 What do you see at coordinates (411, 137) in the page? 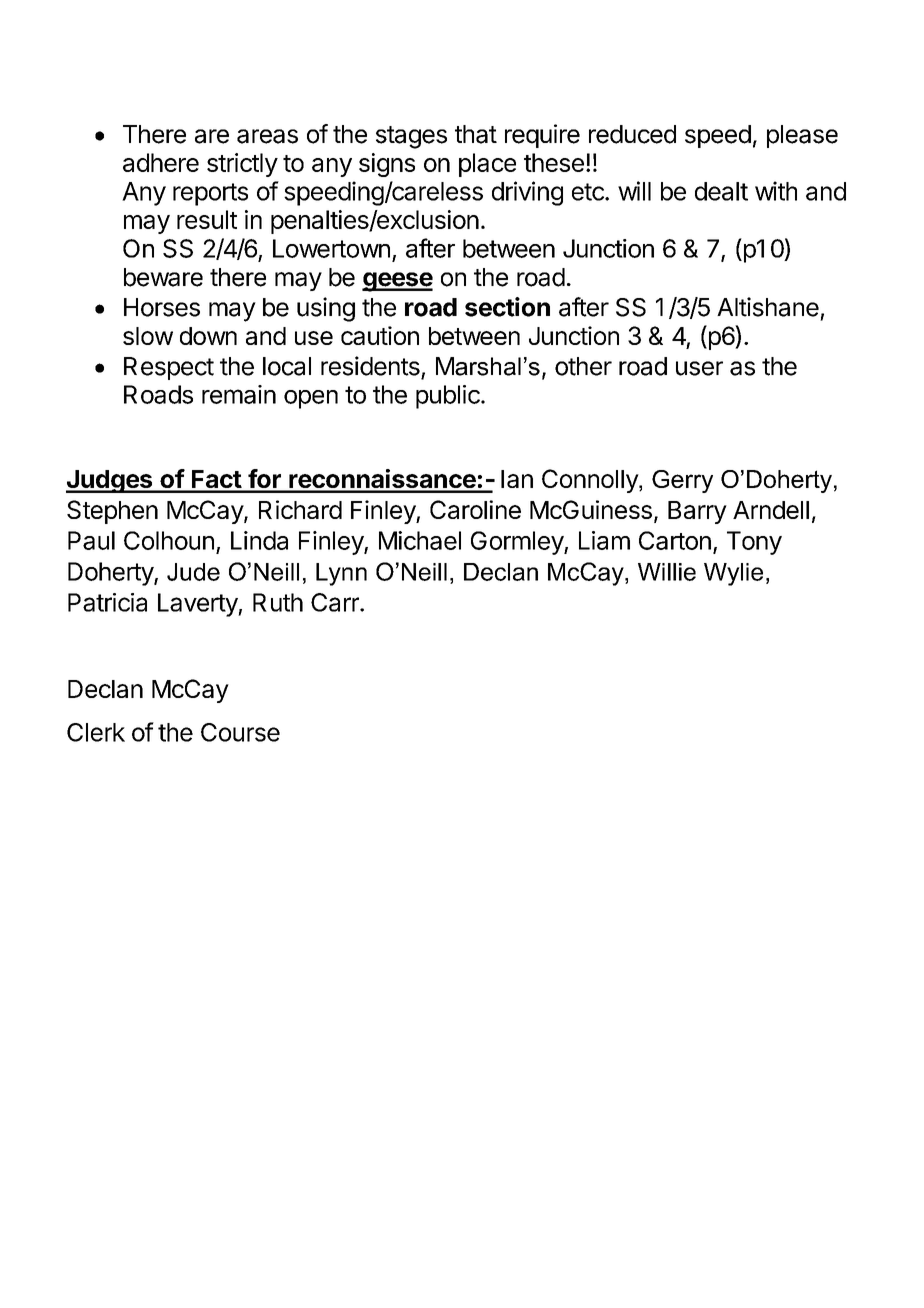
I see `stages` at bounding box center [411, 137].
